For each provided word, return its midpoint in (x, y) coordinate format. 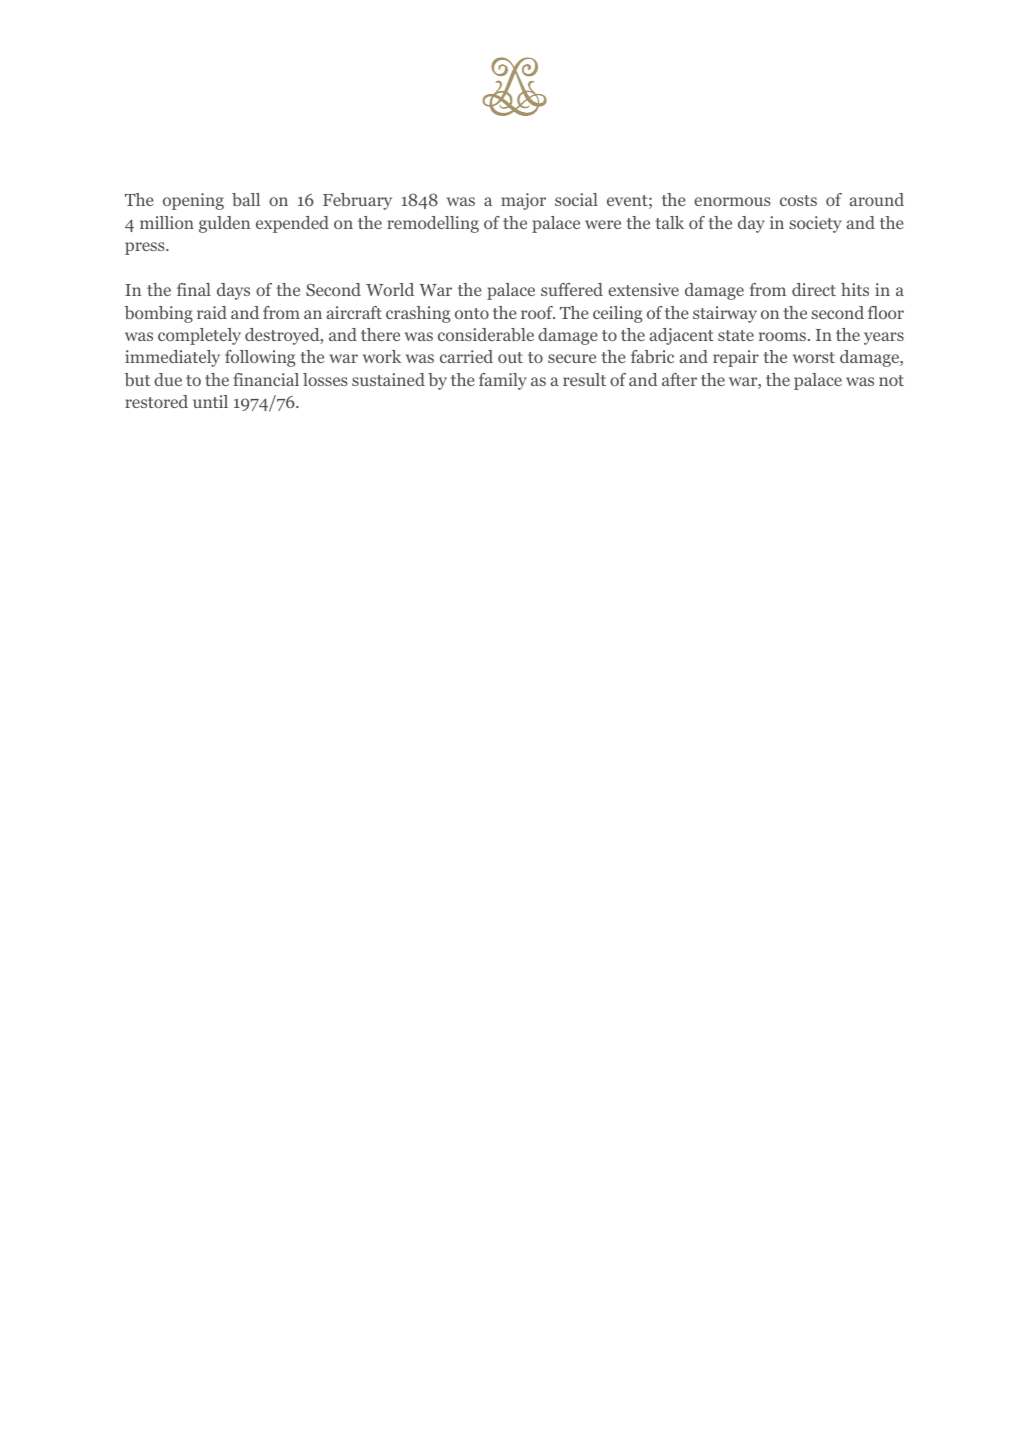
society (815, 224)
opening (193, 201)
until (210, 401)
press (146, 248)
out (510, 357)
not (891, 380)
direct (814, 289)
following (260, 358)
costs (798, 200)
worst (814, 357)
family (503, 381)
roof (538, 312)
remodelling (433, 224)
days (233, 291)
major (523, 201)
